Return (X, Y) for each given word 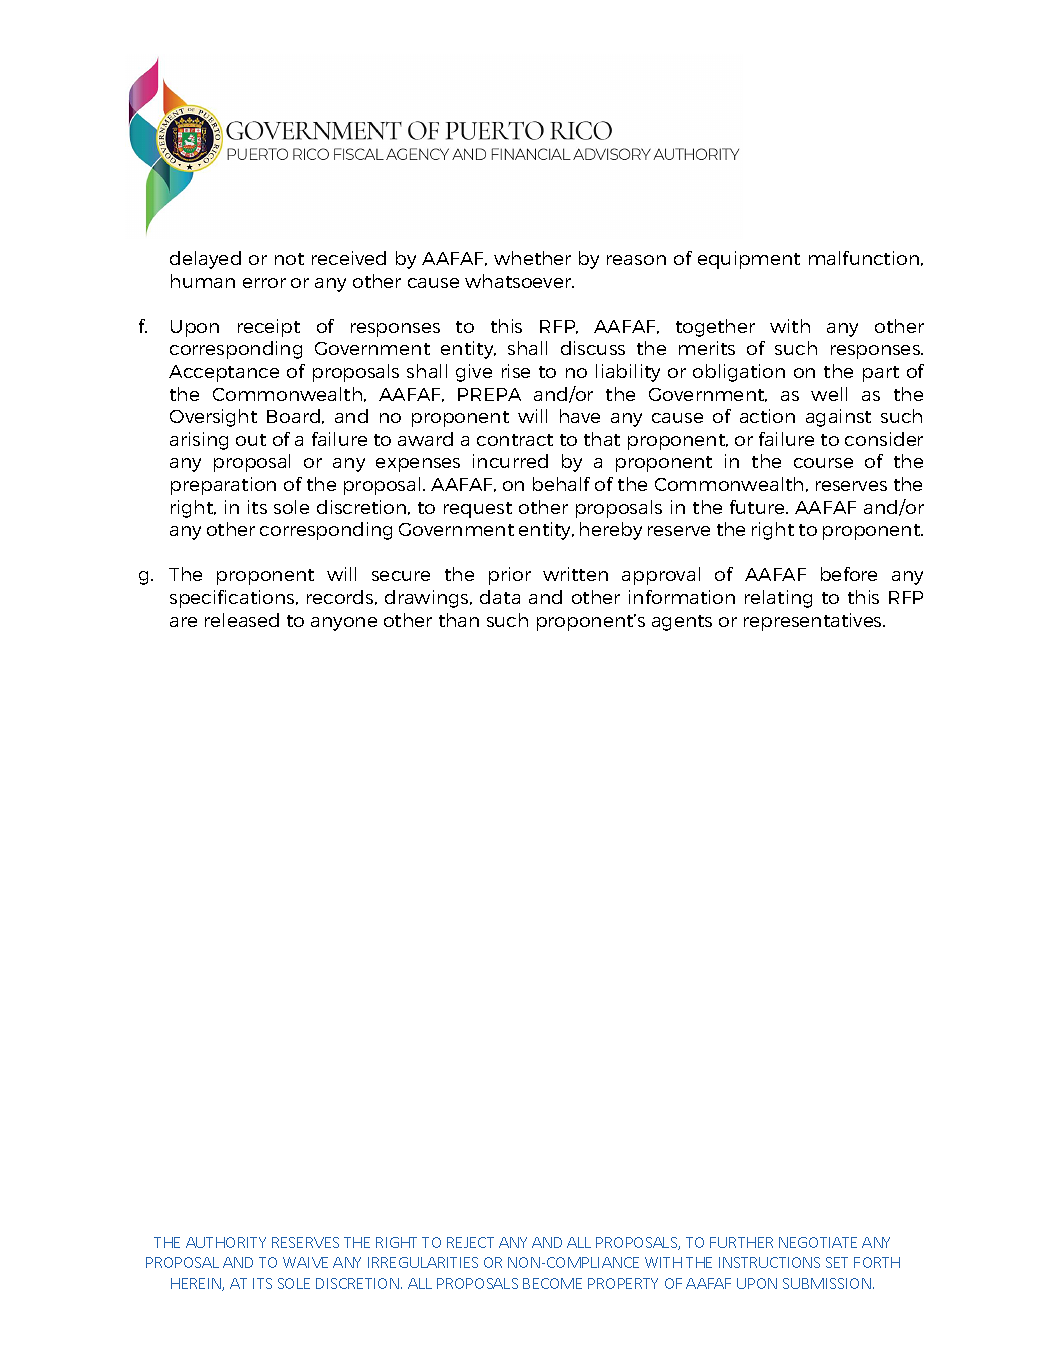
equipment (749, 260)
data (500, 597)
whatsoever (519, 281)
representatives (814, 622)
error (264, 283)
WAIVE (305, 1262)
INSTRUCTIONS (769, 1262)
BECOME (552, 1283)
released (242, 620)
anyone (344, 624)
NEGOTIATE (818, 1242)
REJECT (470, 1242)
